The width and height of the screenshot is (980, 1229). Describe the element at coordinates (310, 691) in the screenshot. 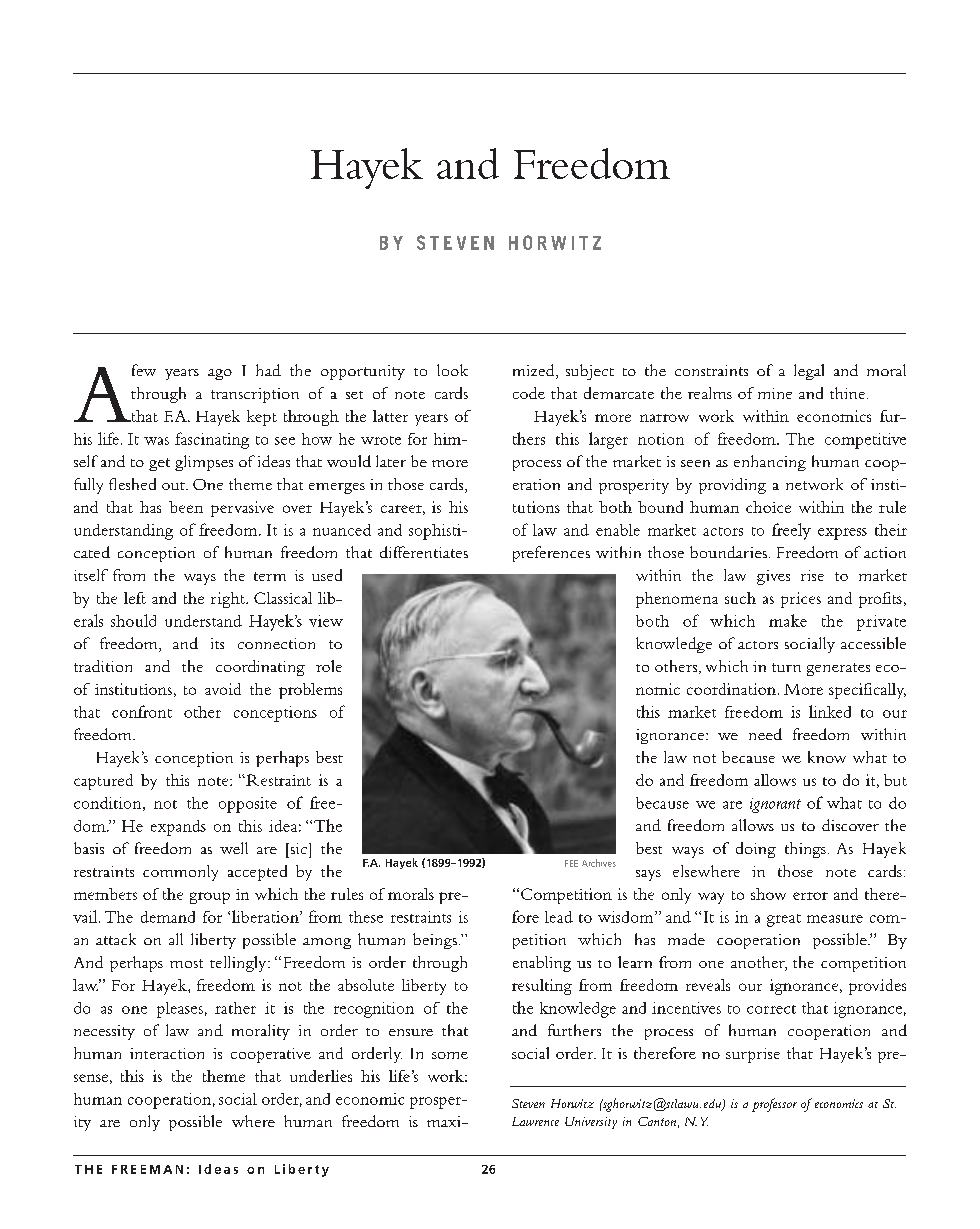

I see `problems` at that location.
